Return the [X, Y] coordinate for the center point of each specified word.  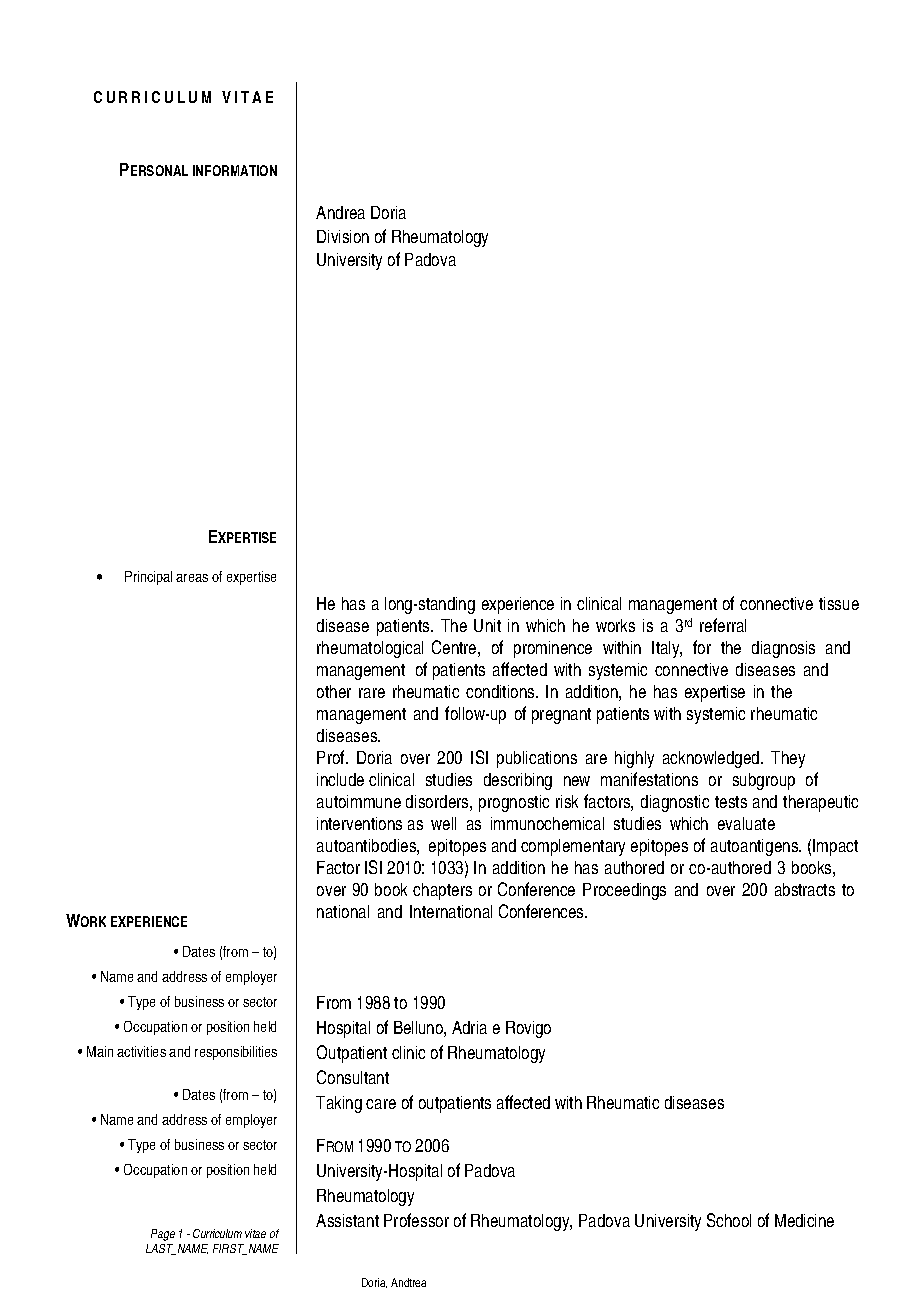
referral [723, 625]
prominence [553, 649]
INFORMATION [235, 170]
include [340, 779]
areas [192, 578]
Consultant [353, 1077]
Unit [487, 625]
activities [141, 1051]
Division [343, 236]
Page [163, 1235]
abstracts [805, 889]
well [443, 823]
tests [731, 802]
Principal [148, 578]
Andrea [340, 212]
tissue [839, 603]
